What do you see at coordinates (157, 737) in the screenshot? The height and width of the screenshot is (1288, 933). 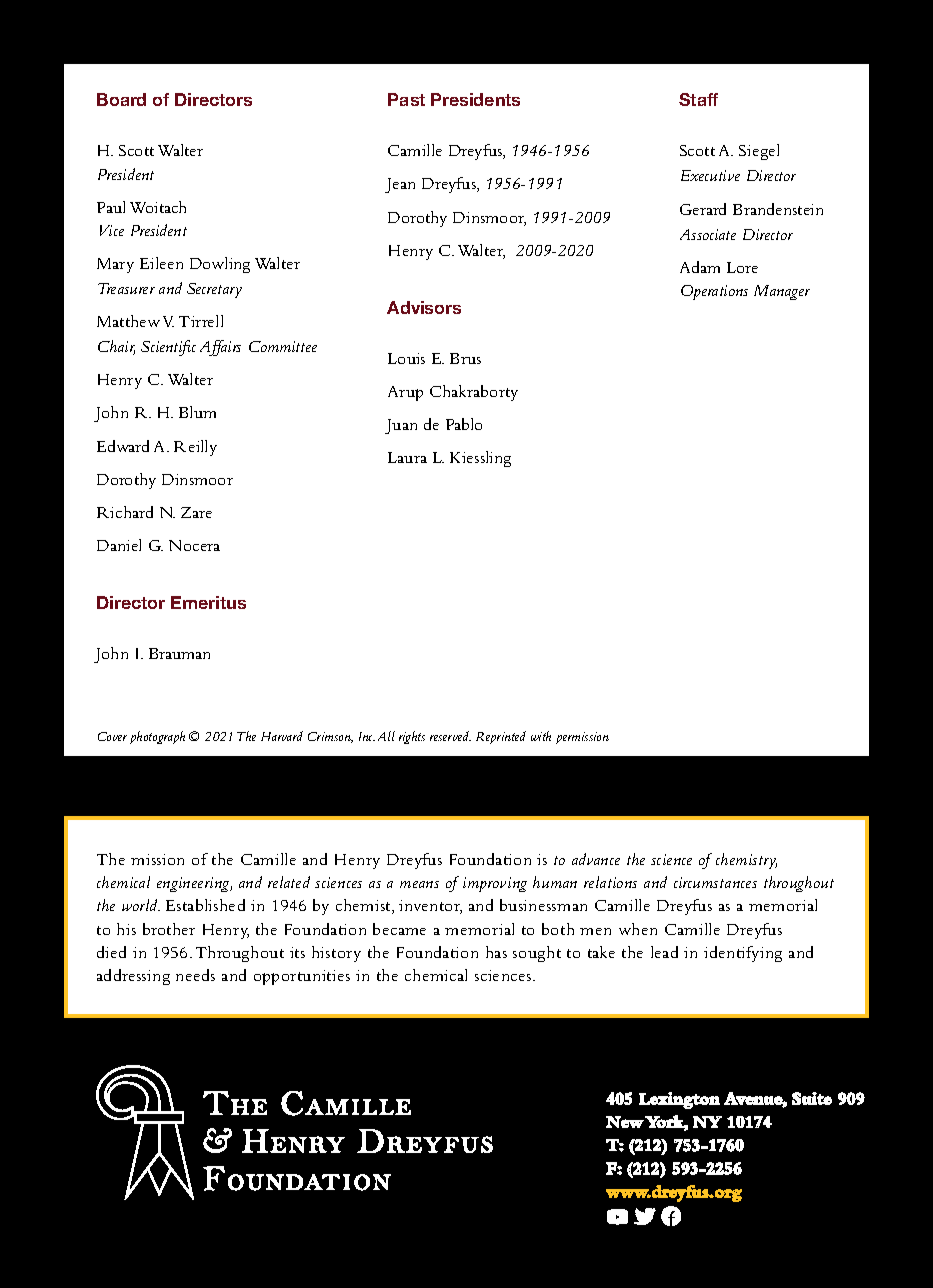 I see `photograph` at bounding box center [157, 737].
